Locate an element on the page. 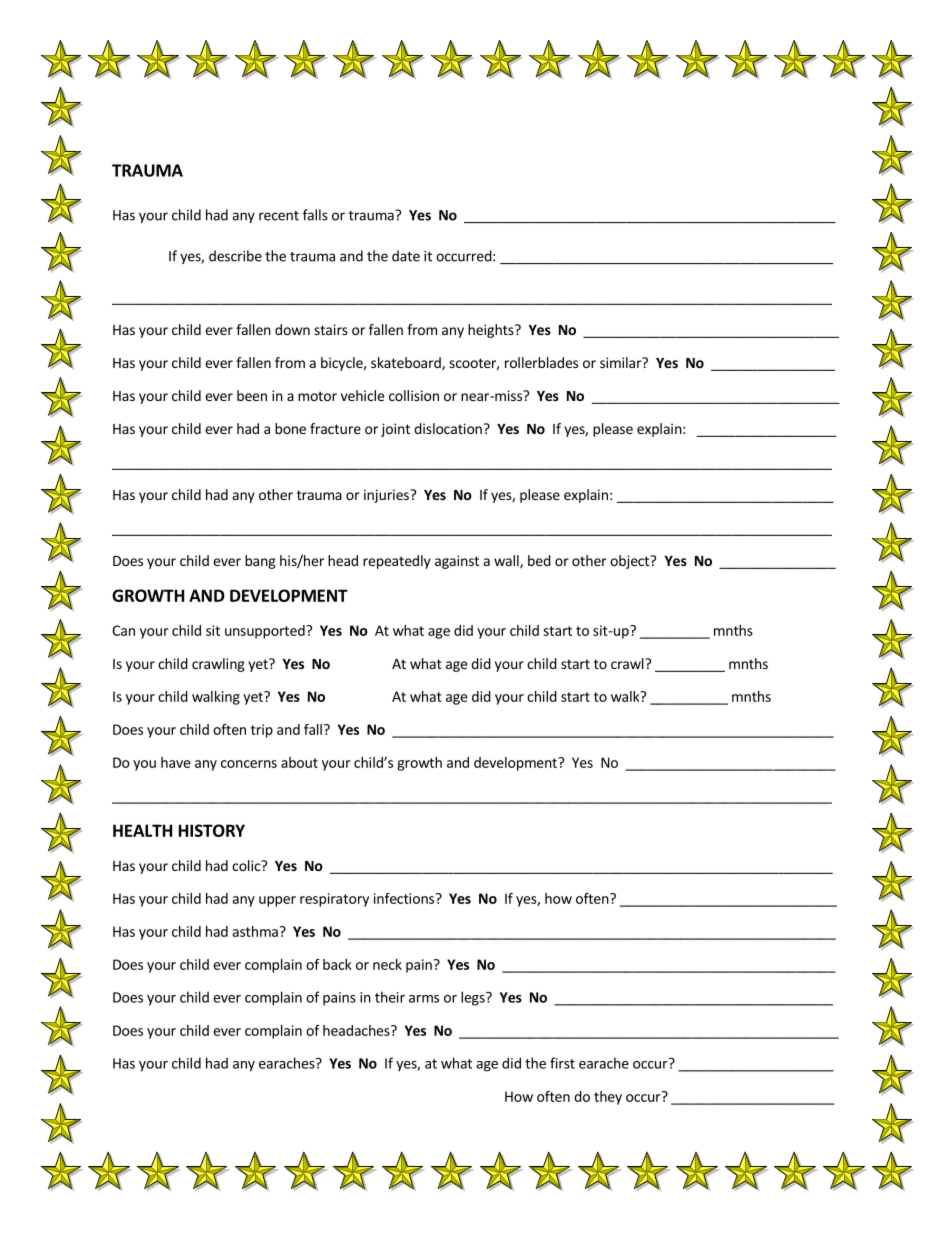 The image size is (952, 1233). object is located at coordinates (631, 562).
